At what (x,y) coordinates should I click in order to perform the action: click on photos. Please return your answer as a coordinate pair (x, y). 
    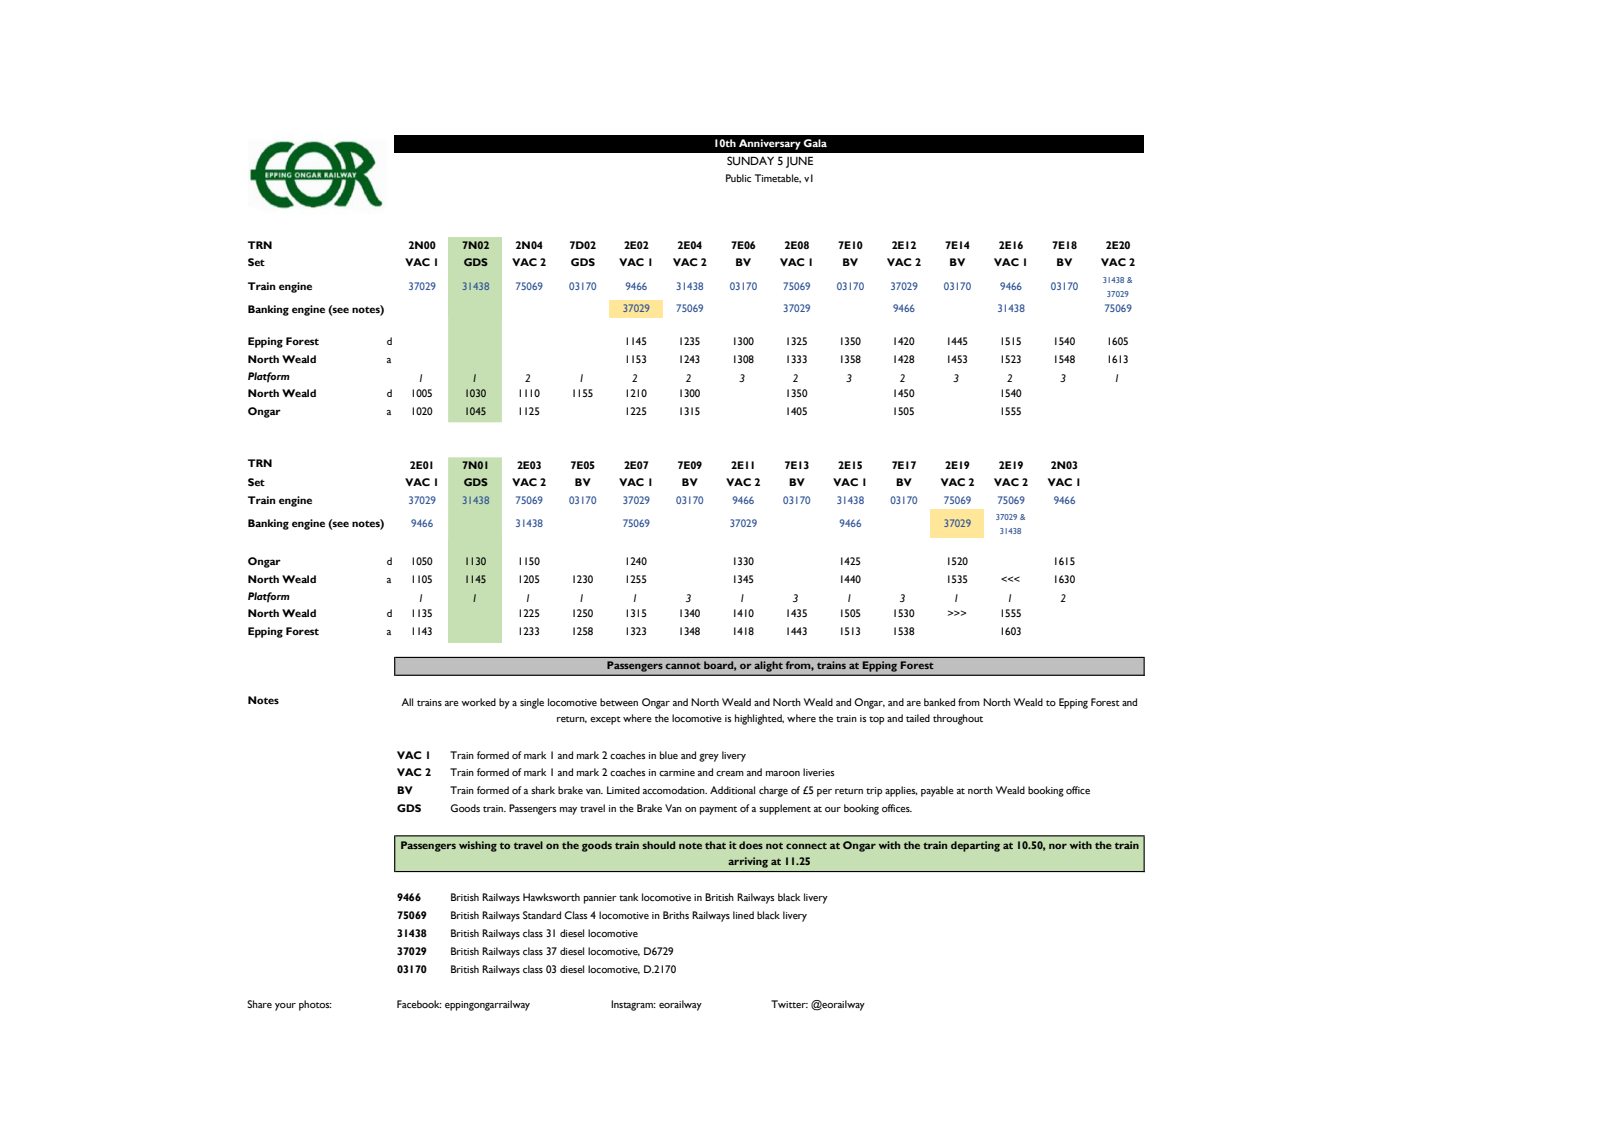
    Looking at the image, I should click on (315, 1005).
